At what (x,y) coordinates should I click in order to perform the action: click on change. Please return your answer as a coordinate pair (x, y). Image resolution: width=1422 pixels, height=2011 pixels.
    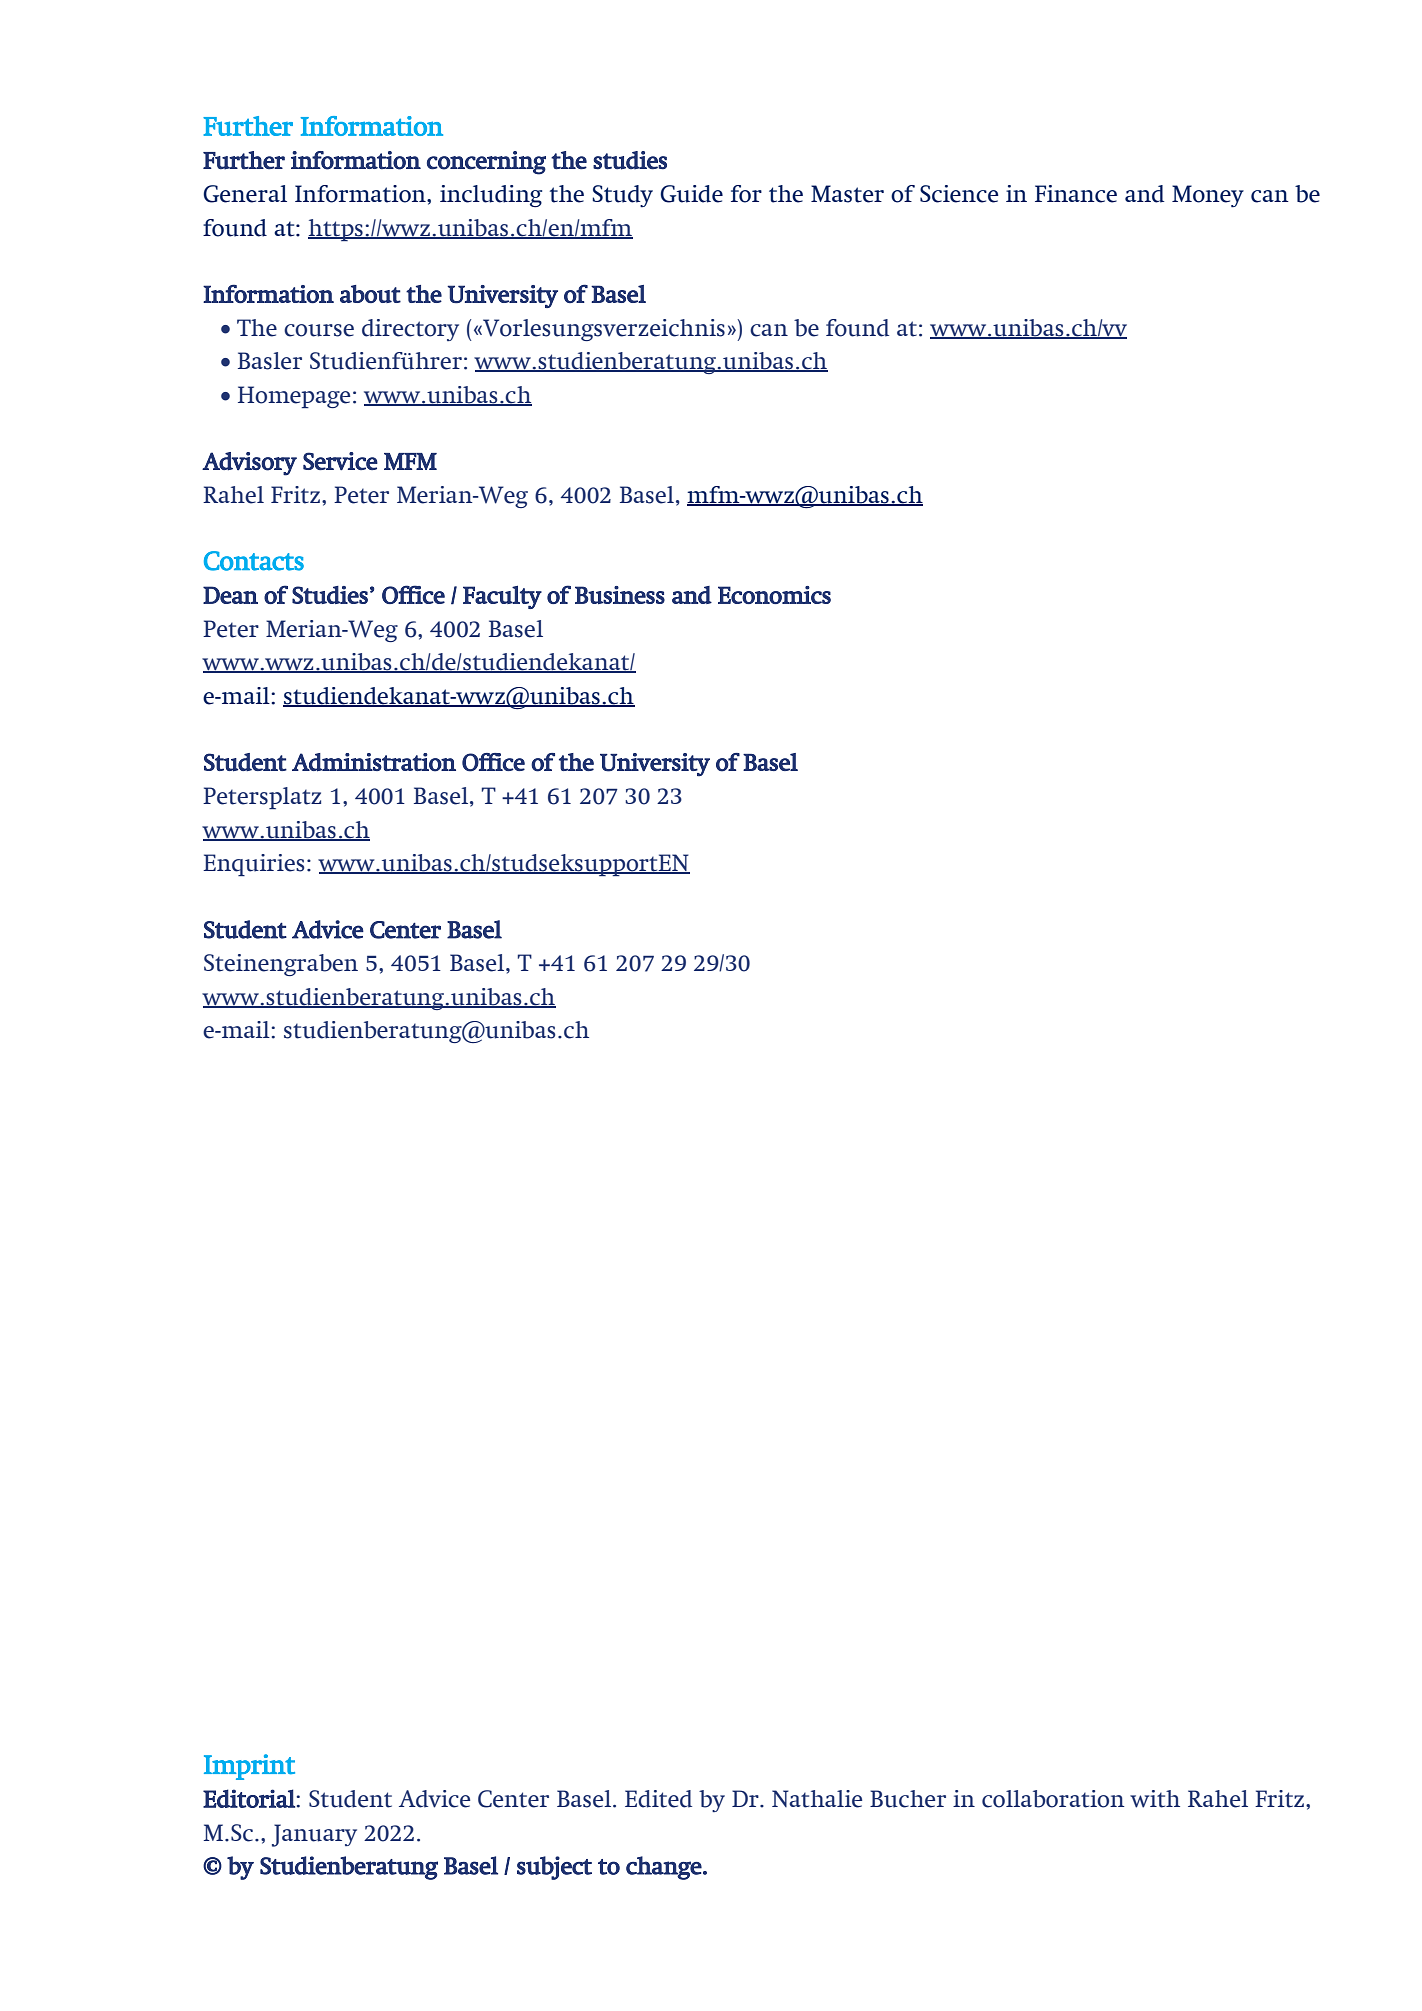
    Looking at the image, I should click on (665, 1868).
